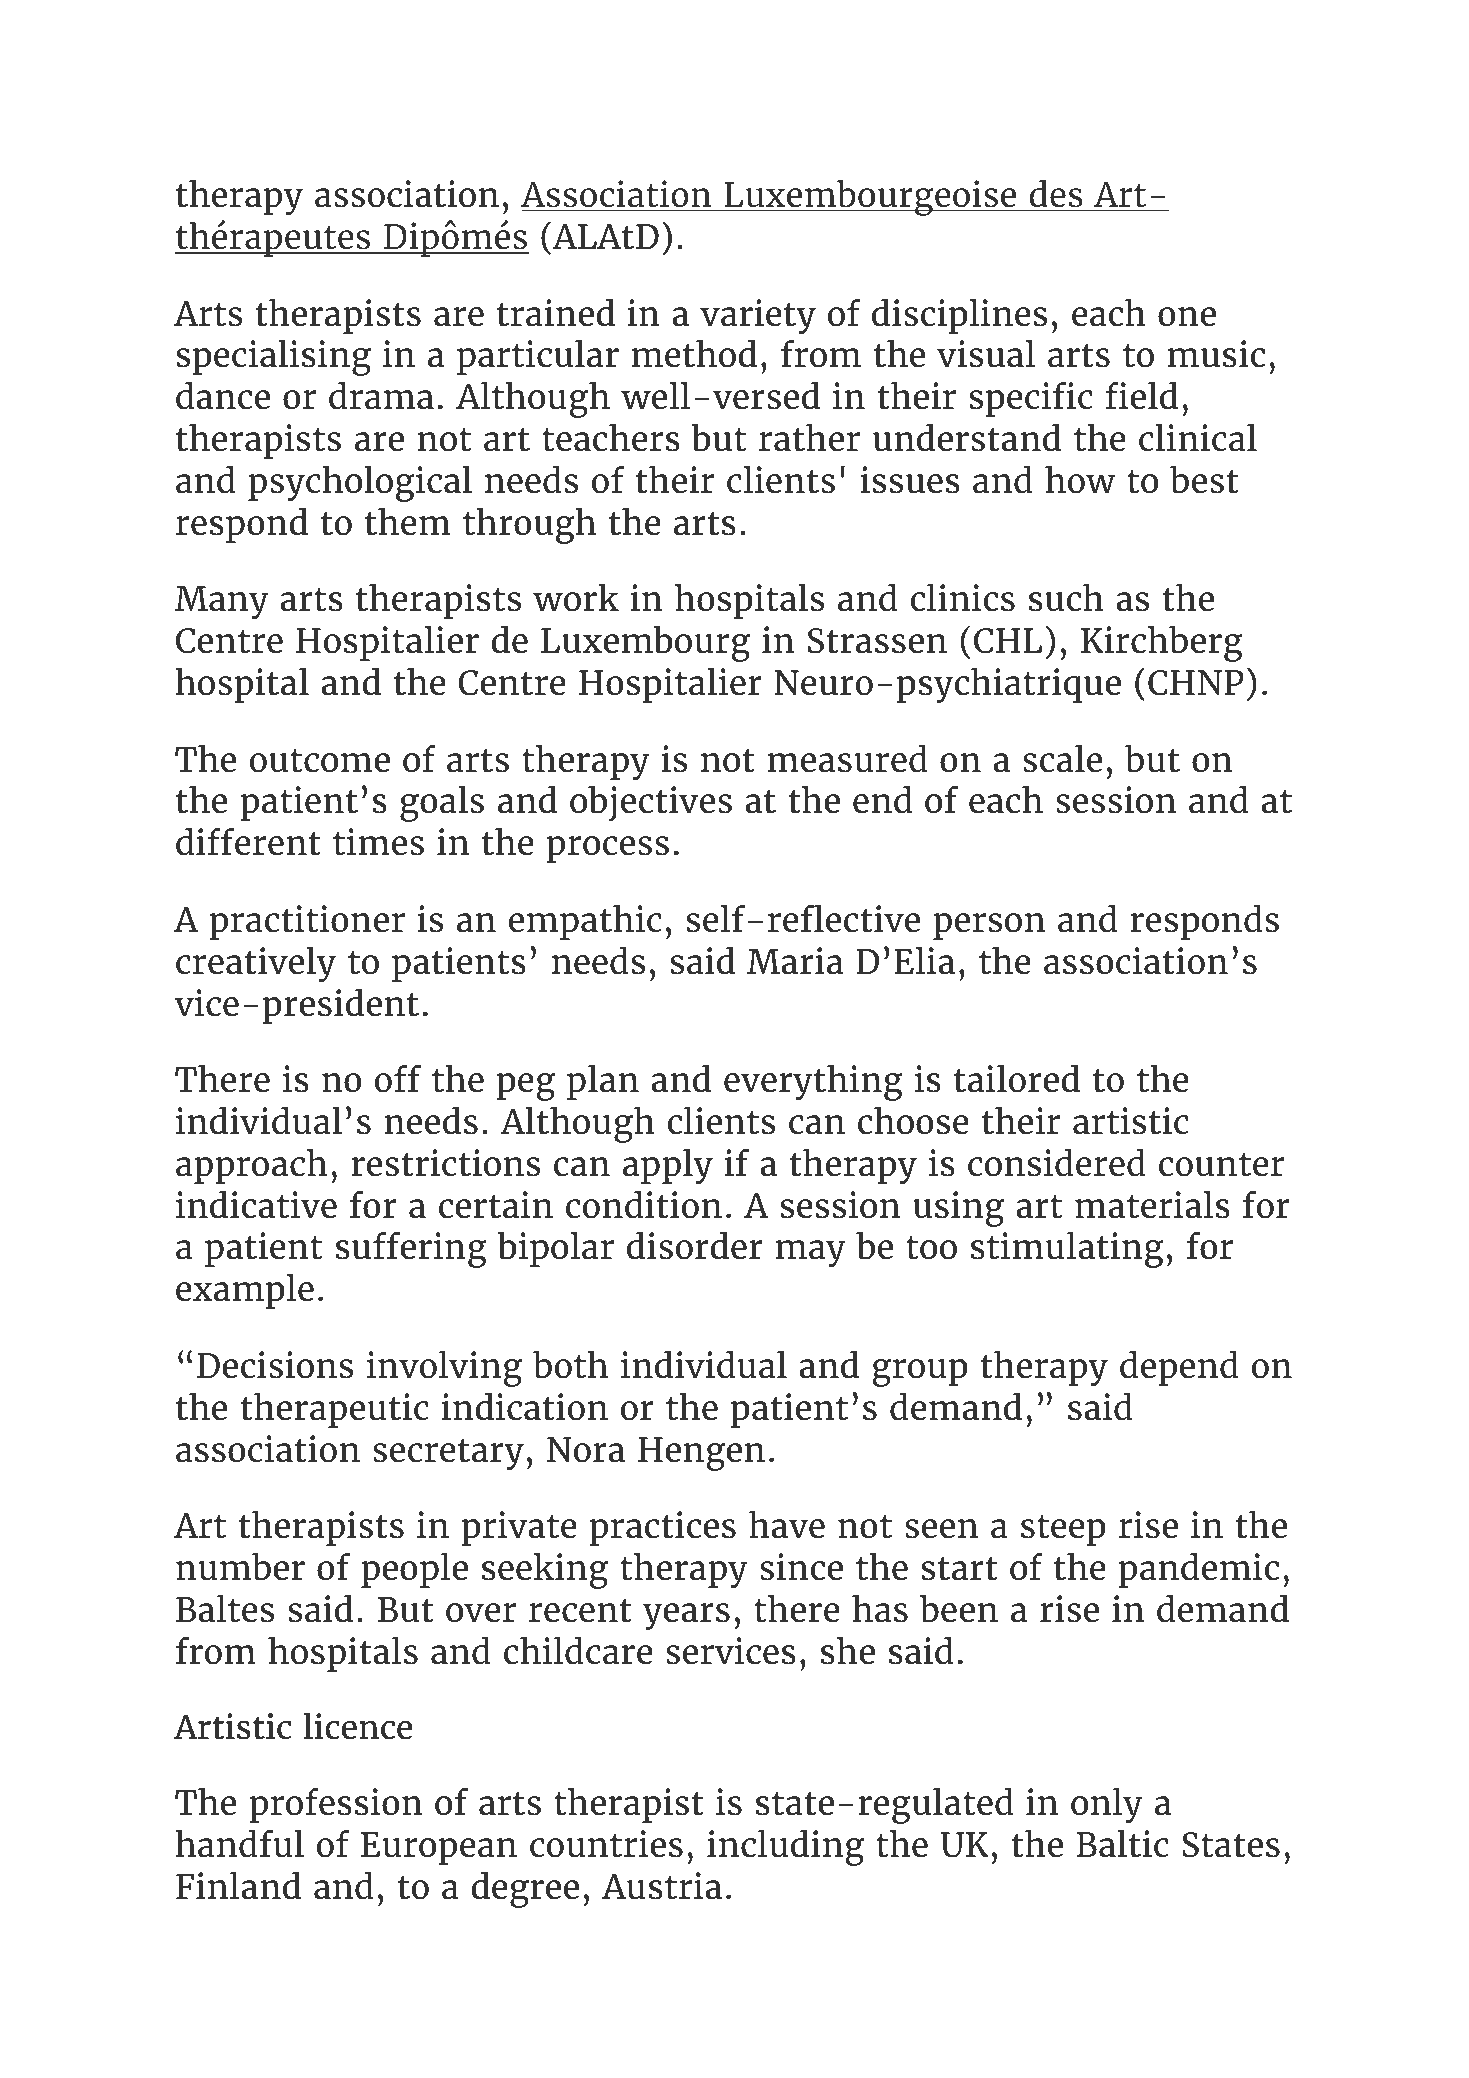 The height and width of the screenshot is (2078, 1469). What do you see at coordinates (695, 1246) in the screenshot?
I see `disorder` at bounding box center [695, 1246].
